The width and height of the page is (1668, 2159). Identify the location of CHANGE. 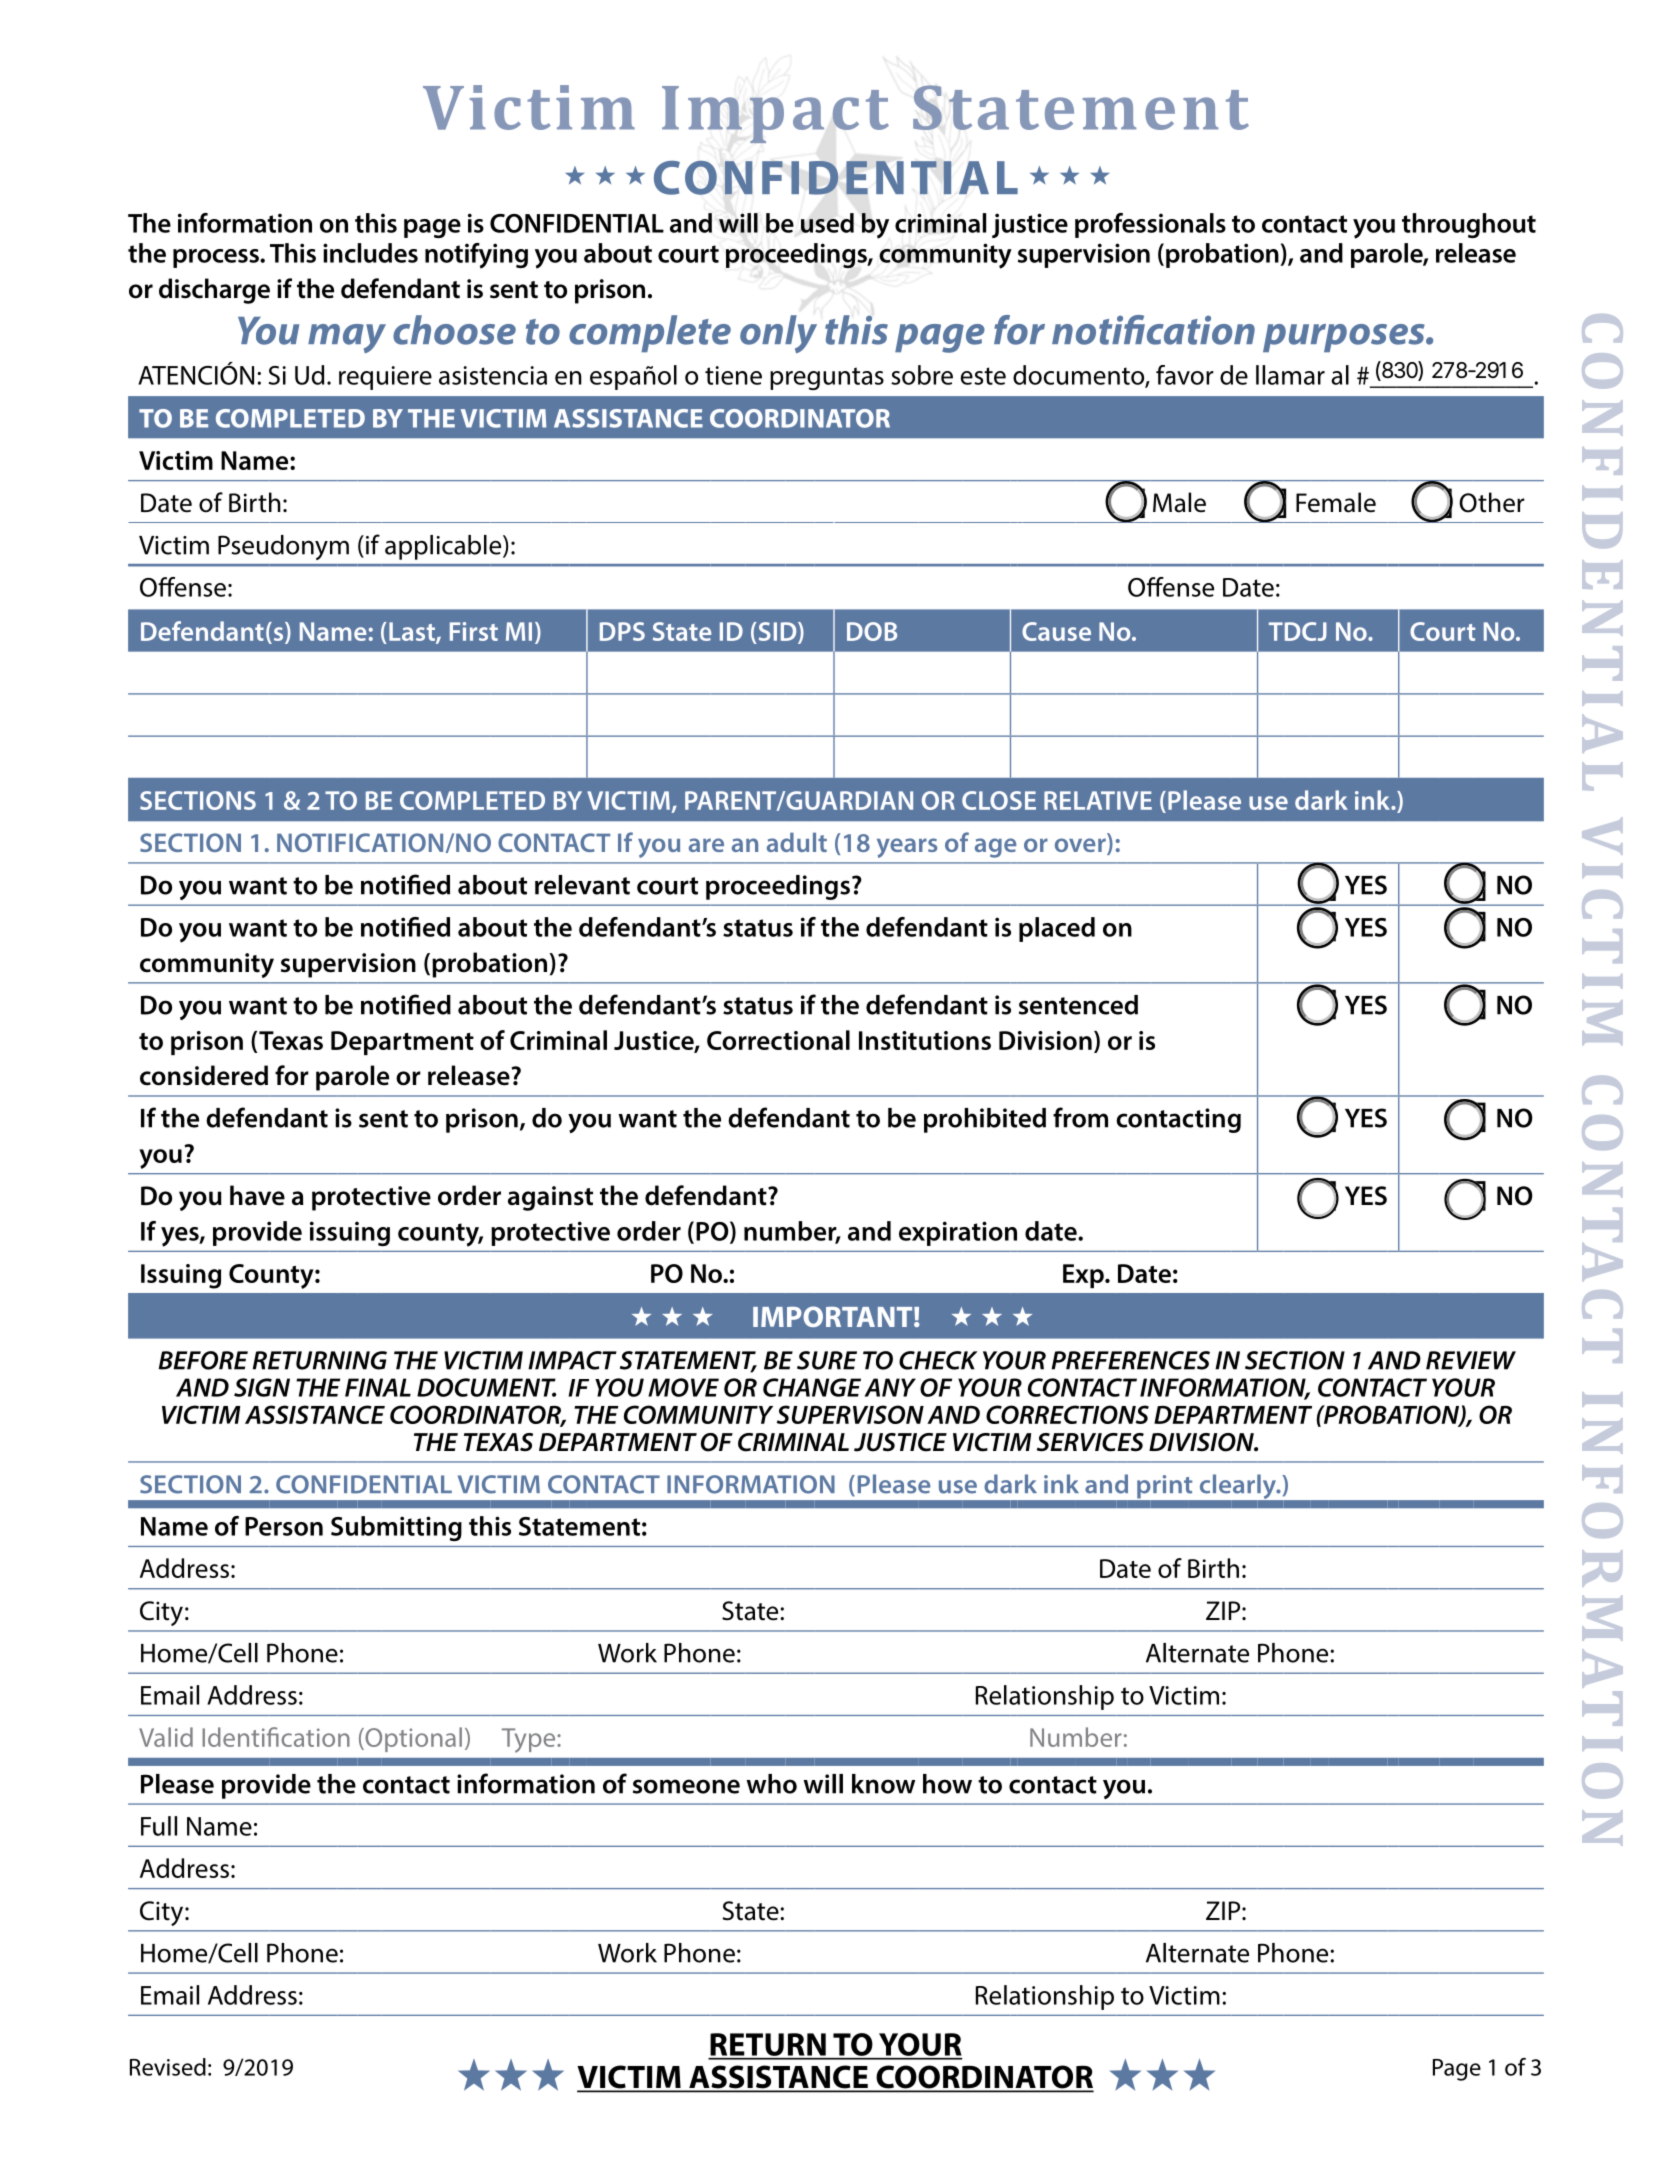
(812, 1387).
